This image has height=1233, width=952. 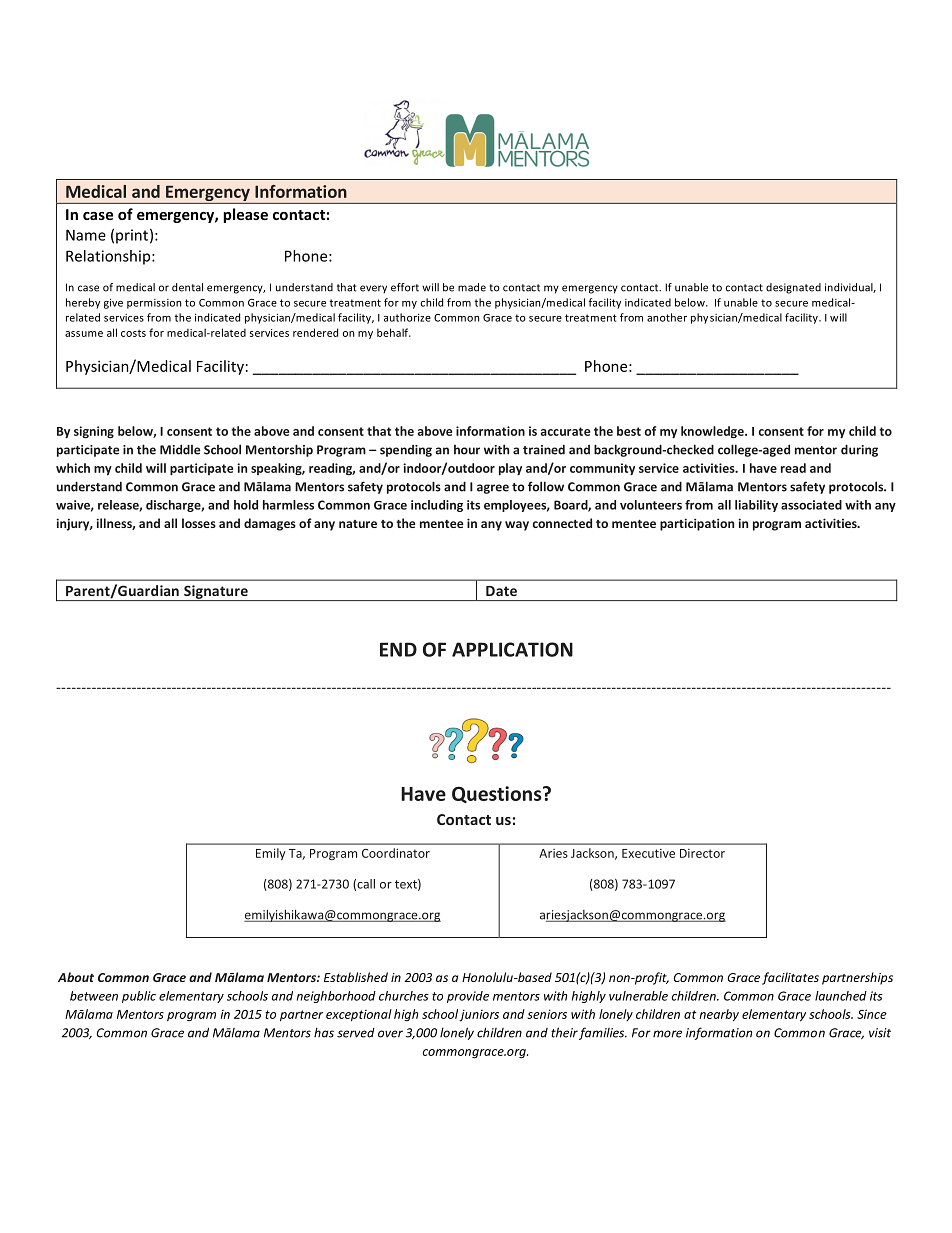 What do you see at coordinates (648, 853) in the image?
I see `Executive` at bounding box center [648, 853].
